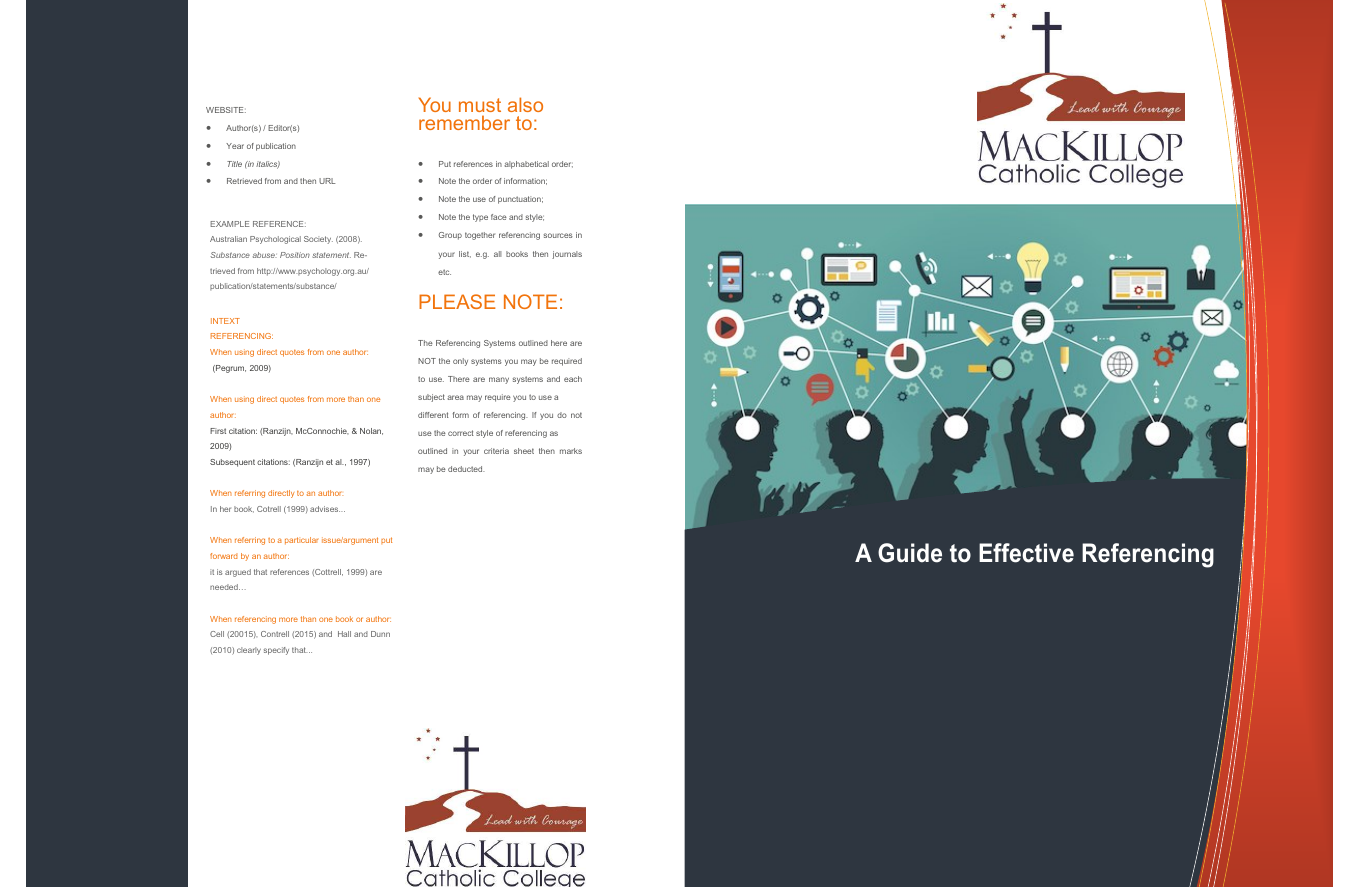  Describe the element at coordinates (295, 255) in the document. I see `Position` at that location.
